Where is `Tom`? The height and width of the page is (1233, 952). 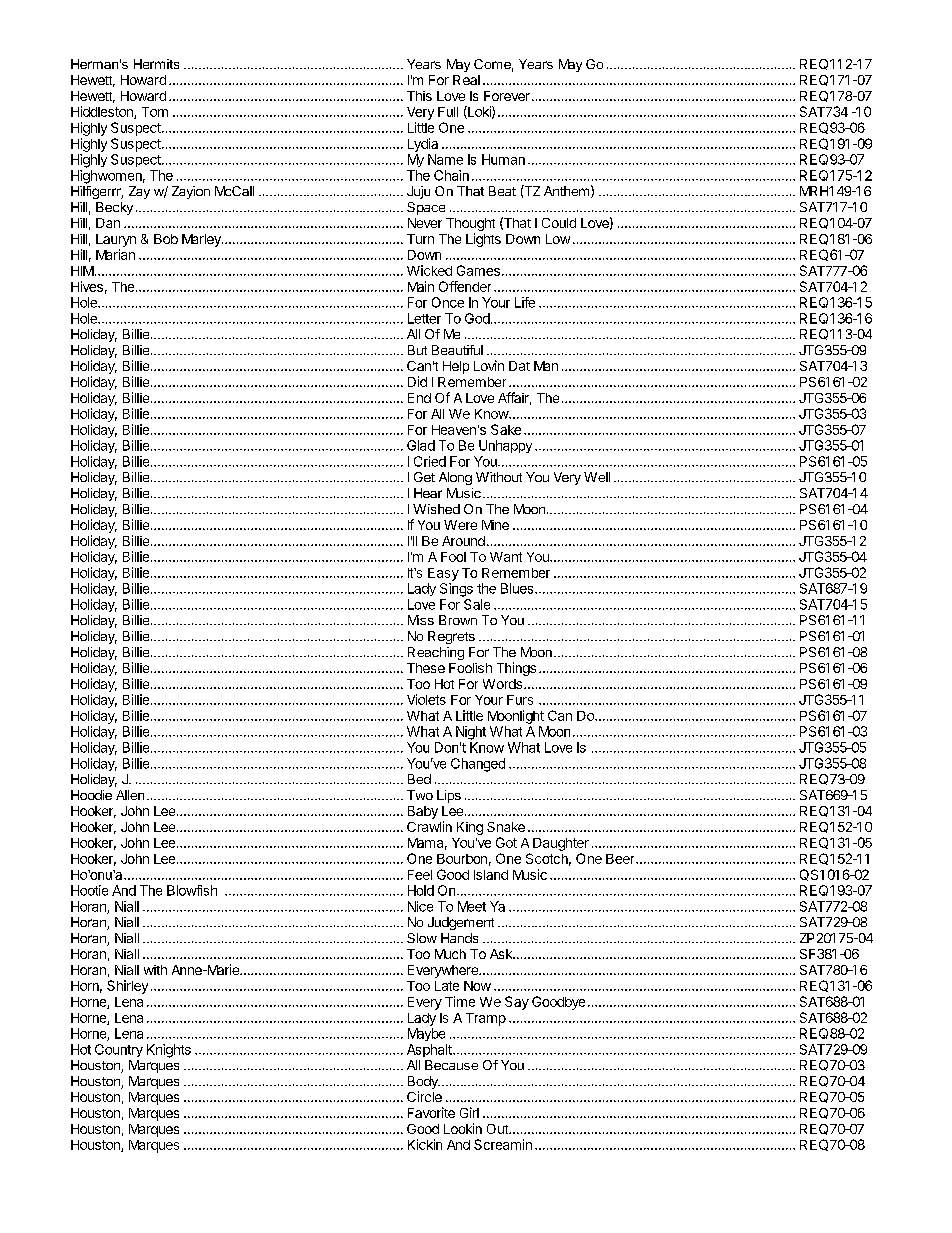 Tom is located at coordinates (155, 112).
